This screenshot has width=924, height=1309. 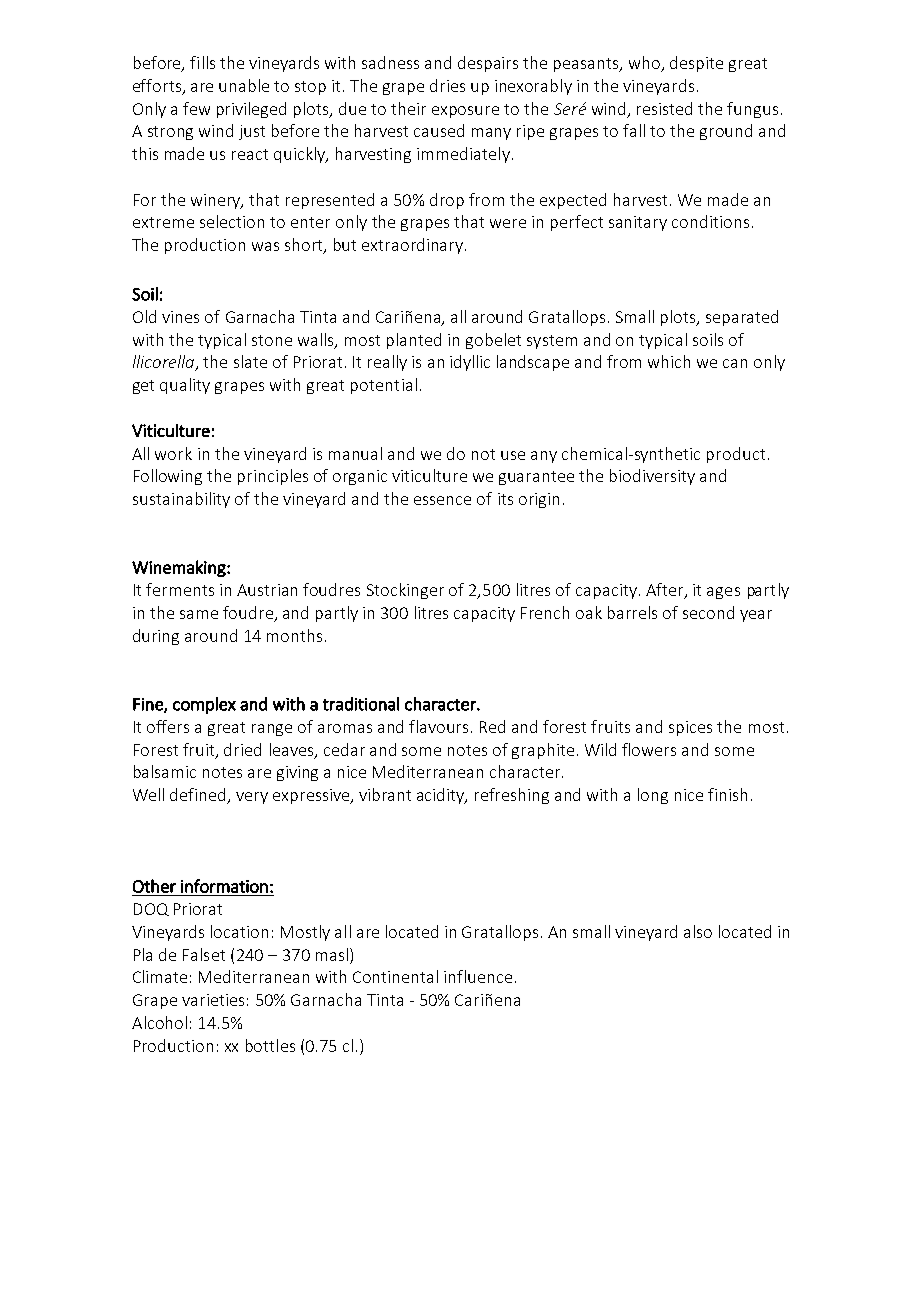 I want to click on quality, so click(x=185, y=386).
